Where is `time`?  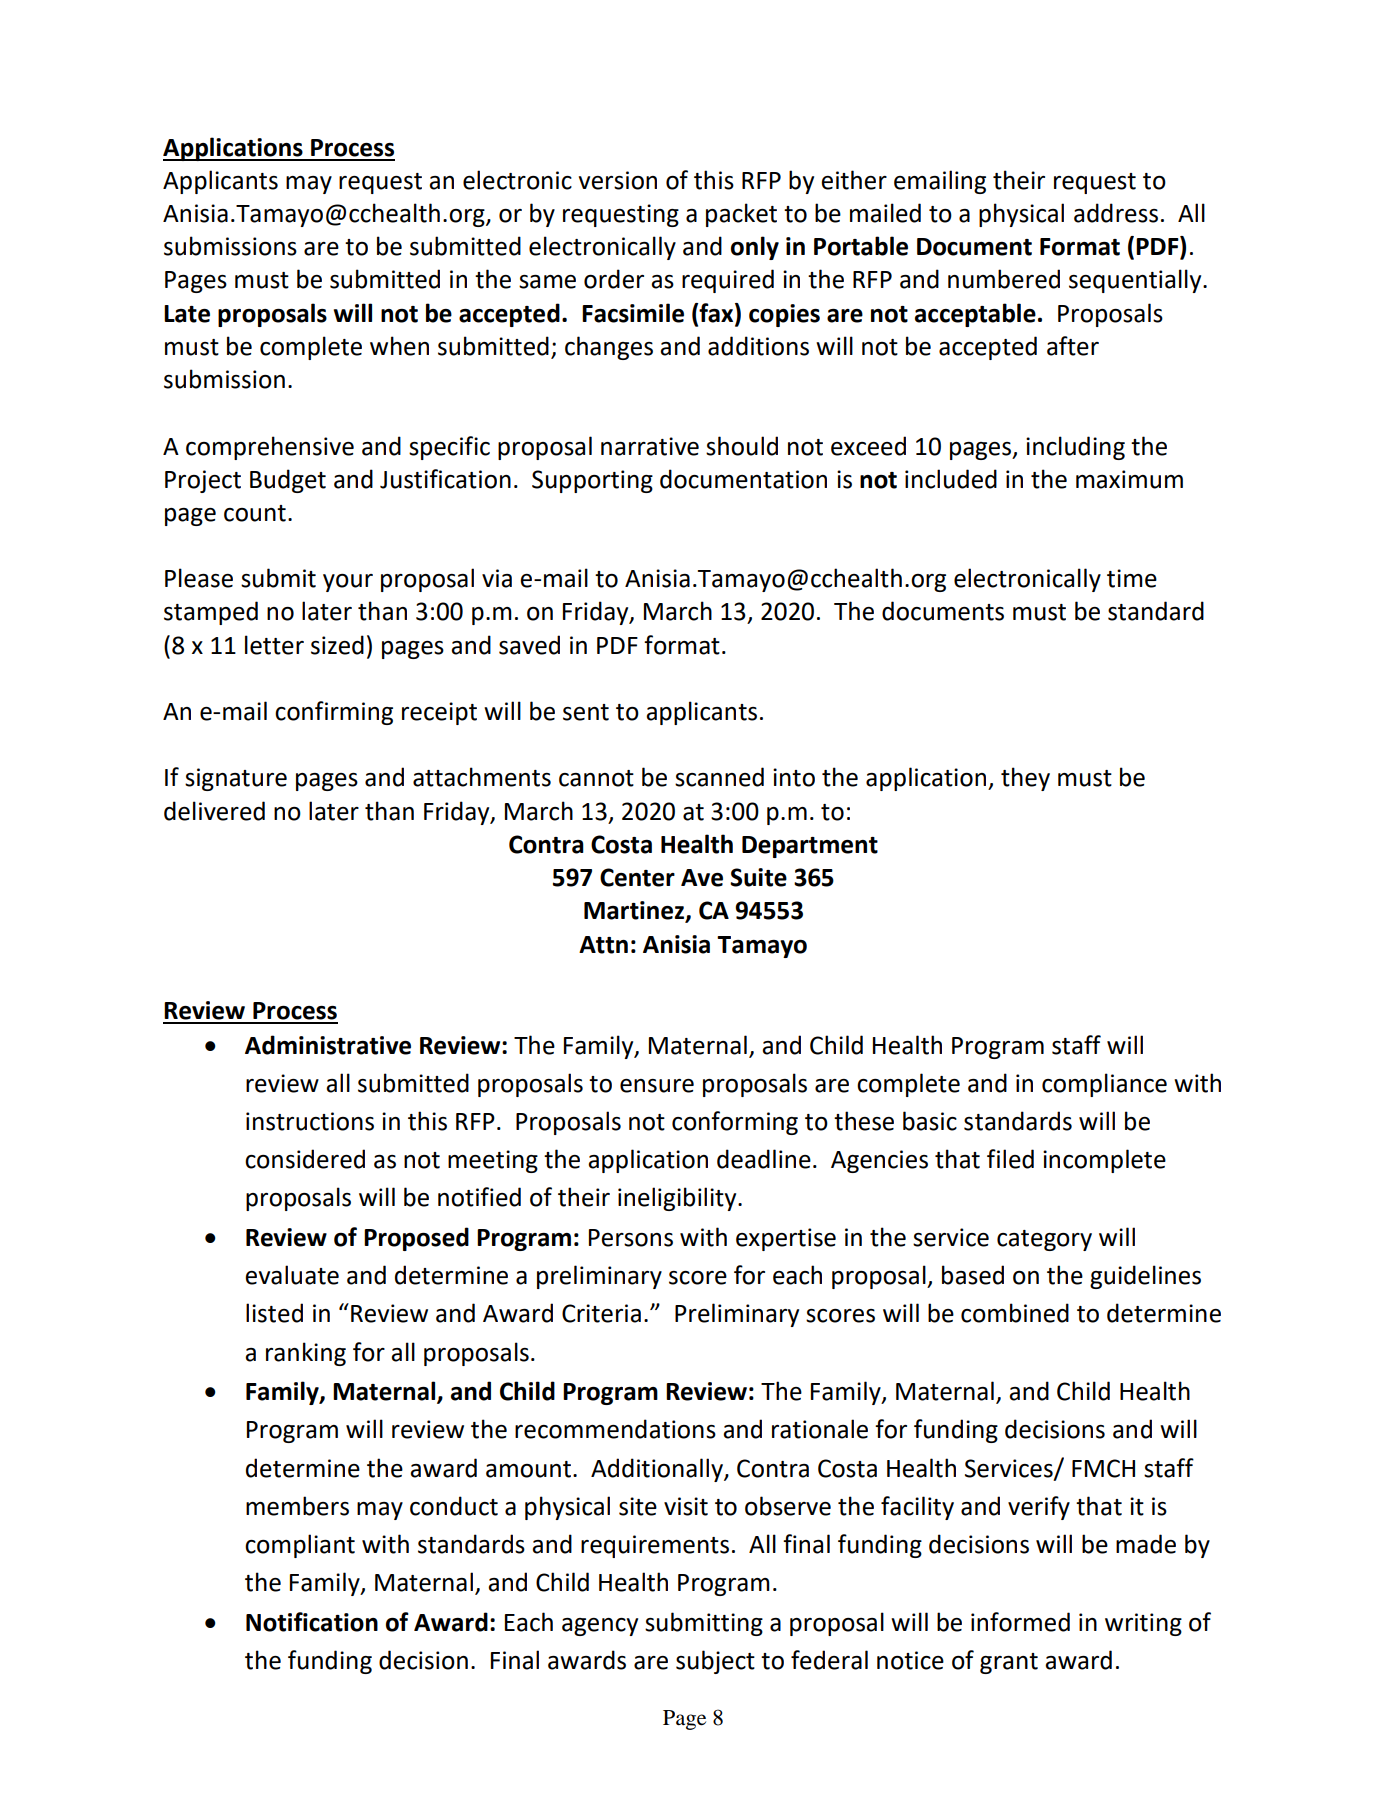
time is located at coordinates (1132, 578).
